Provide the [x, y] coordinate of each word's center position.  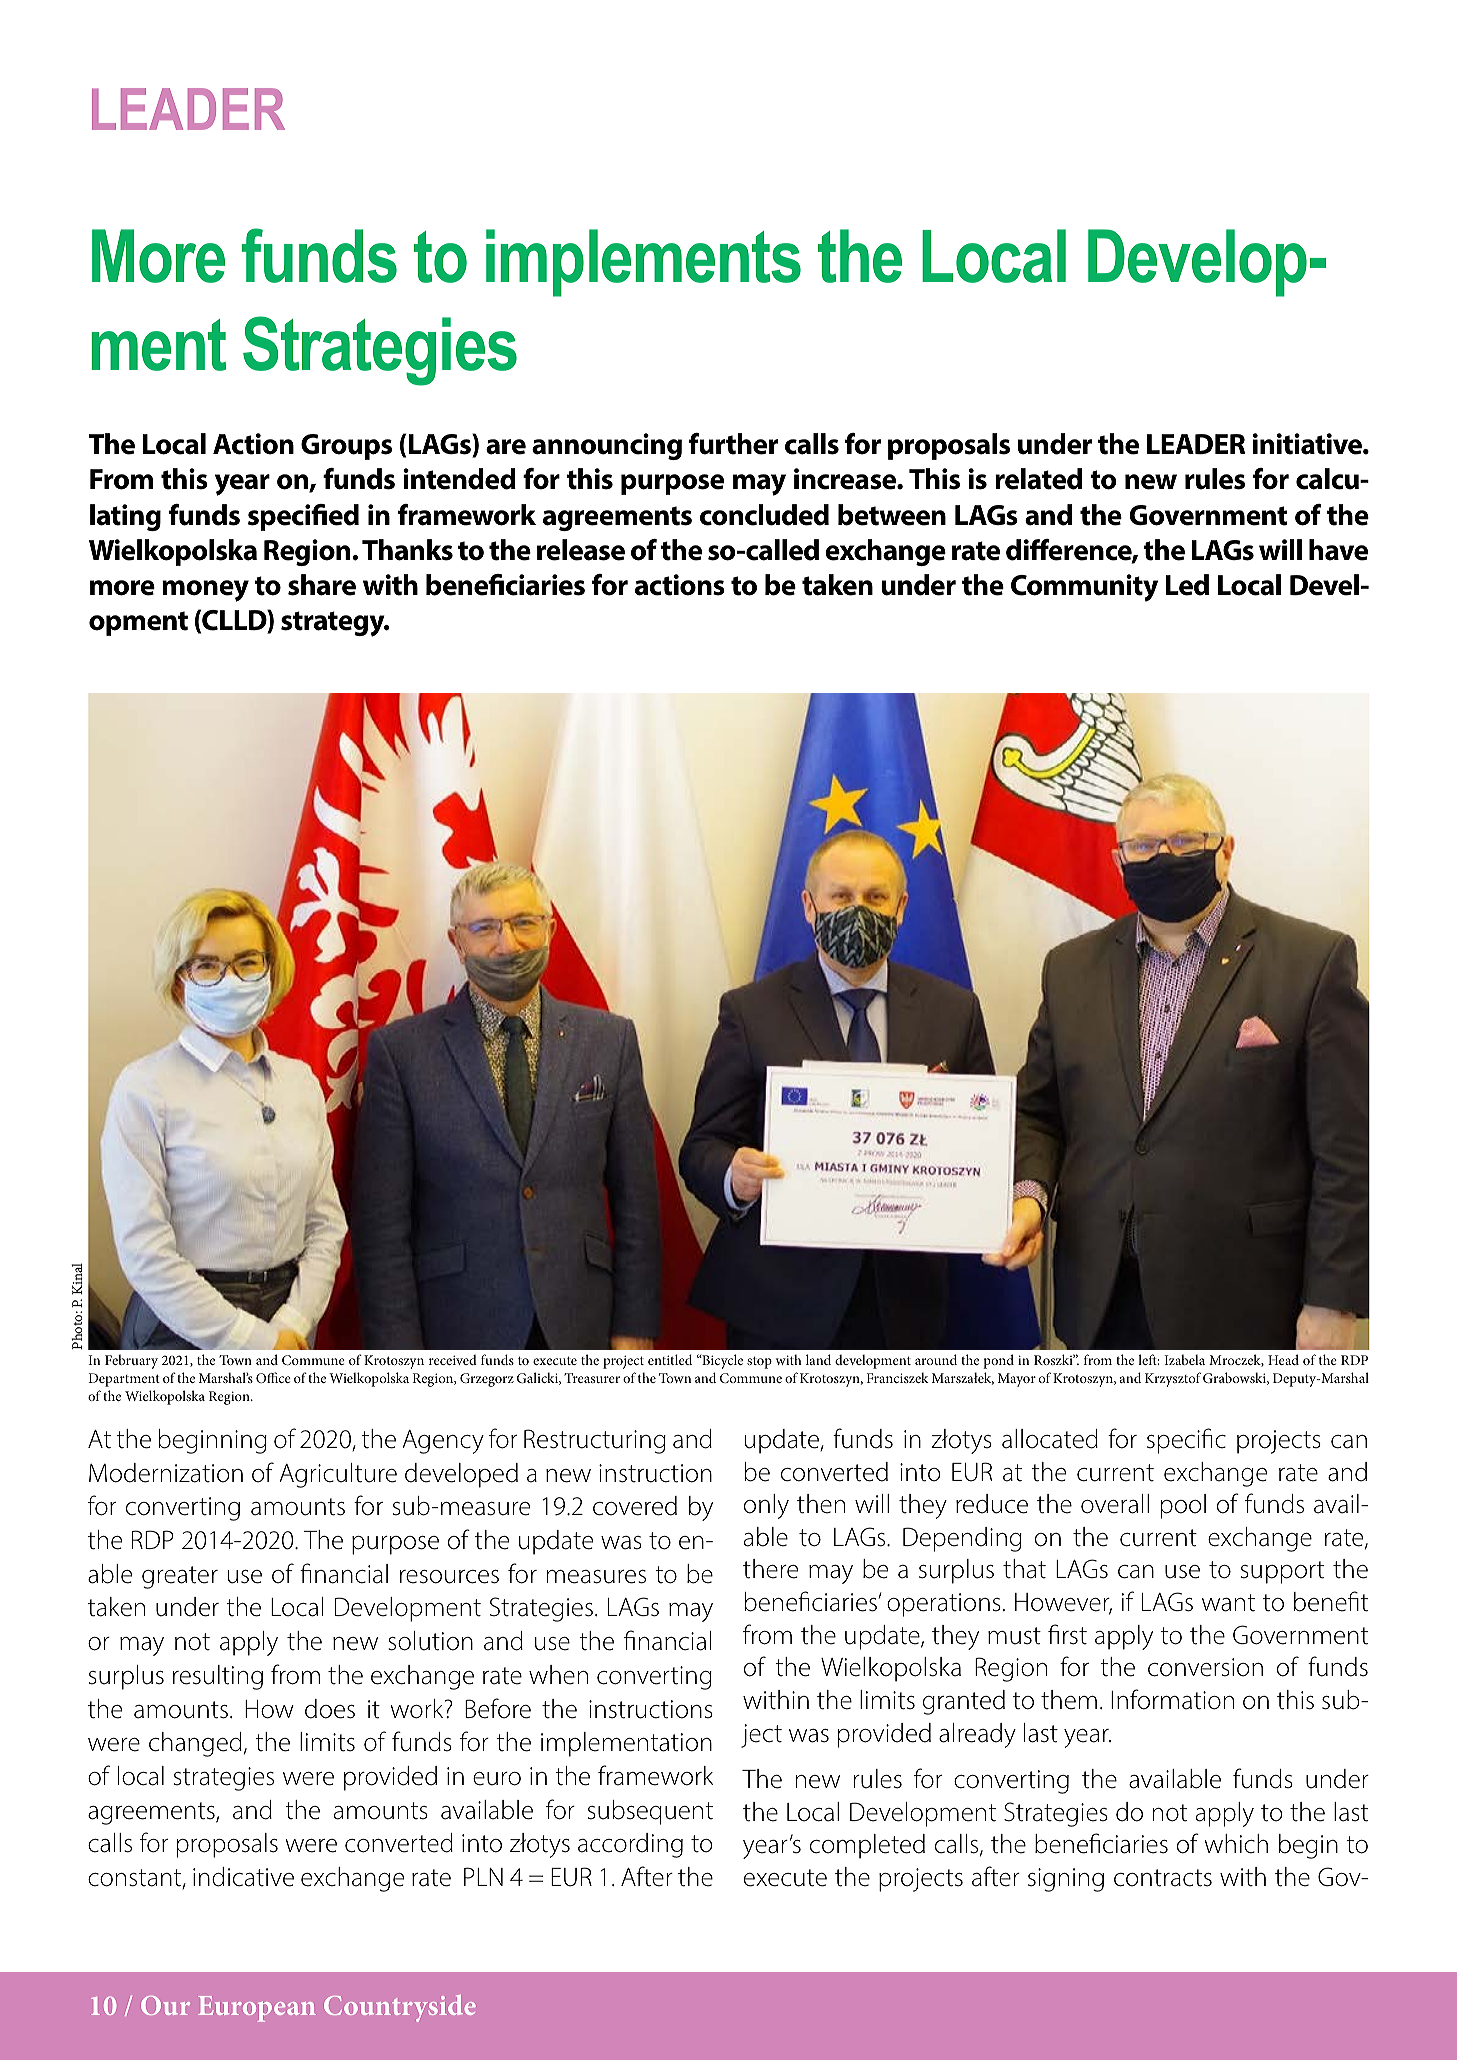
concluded [764, 515]
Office [273, 1377]
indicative [243, 1877]
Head [1283, 1359]
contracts [1163, 1878]
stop [759, 1362]
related [1038, 479]
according [630, 1845]
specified [303, 517]
